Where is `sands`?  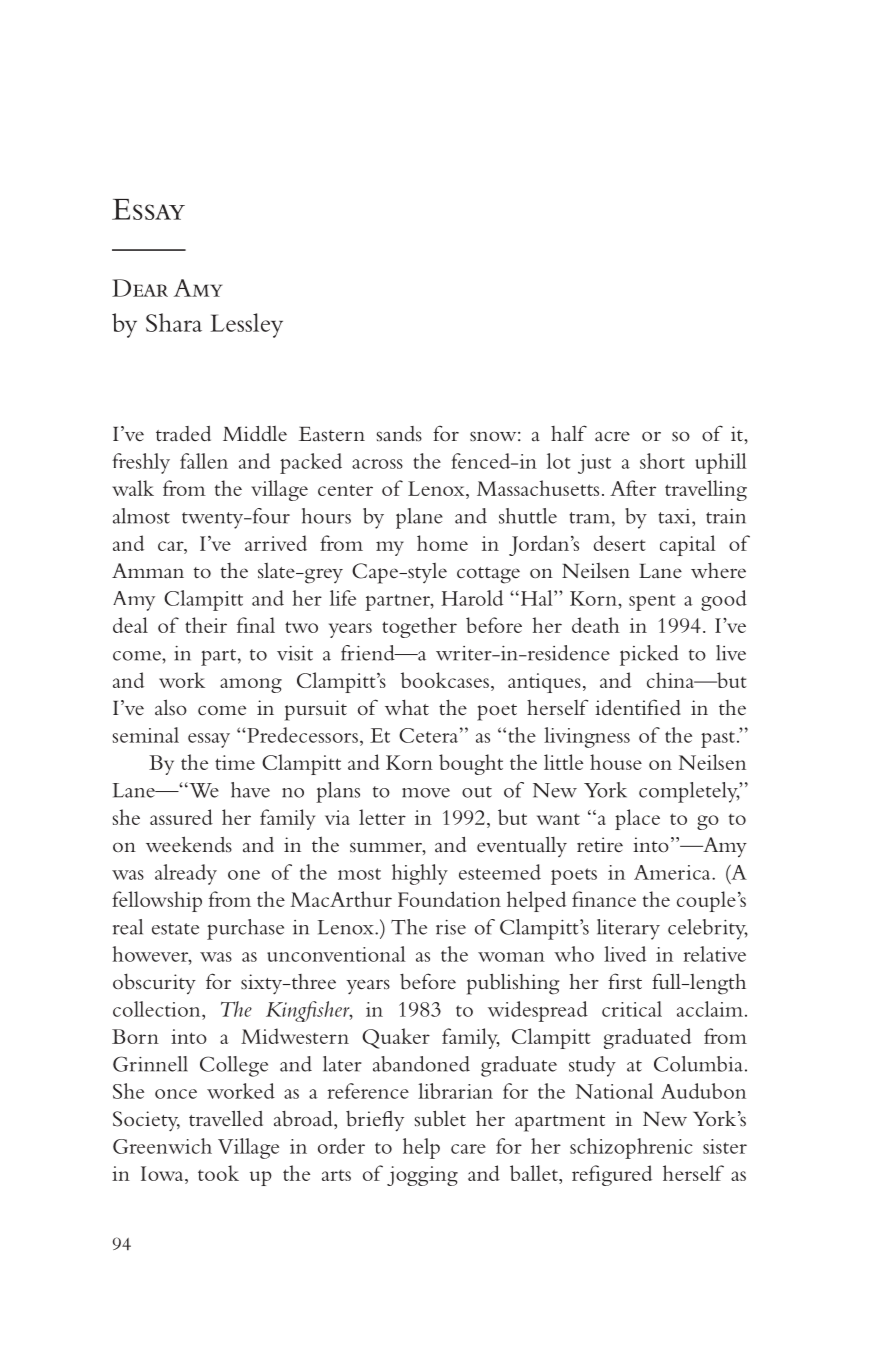 sands is located at coordinates (399, 434).
